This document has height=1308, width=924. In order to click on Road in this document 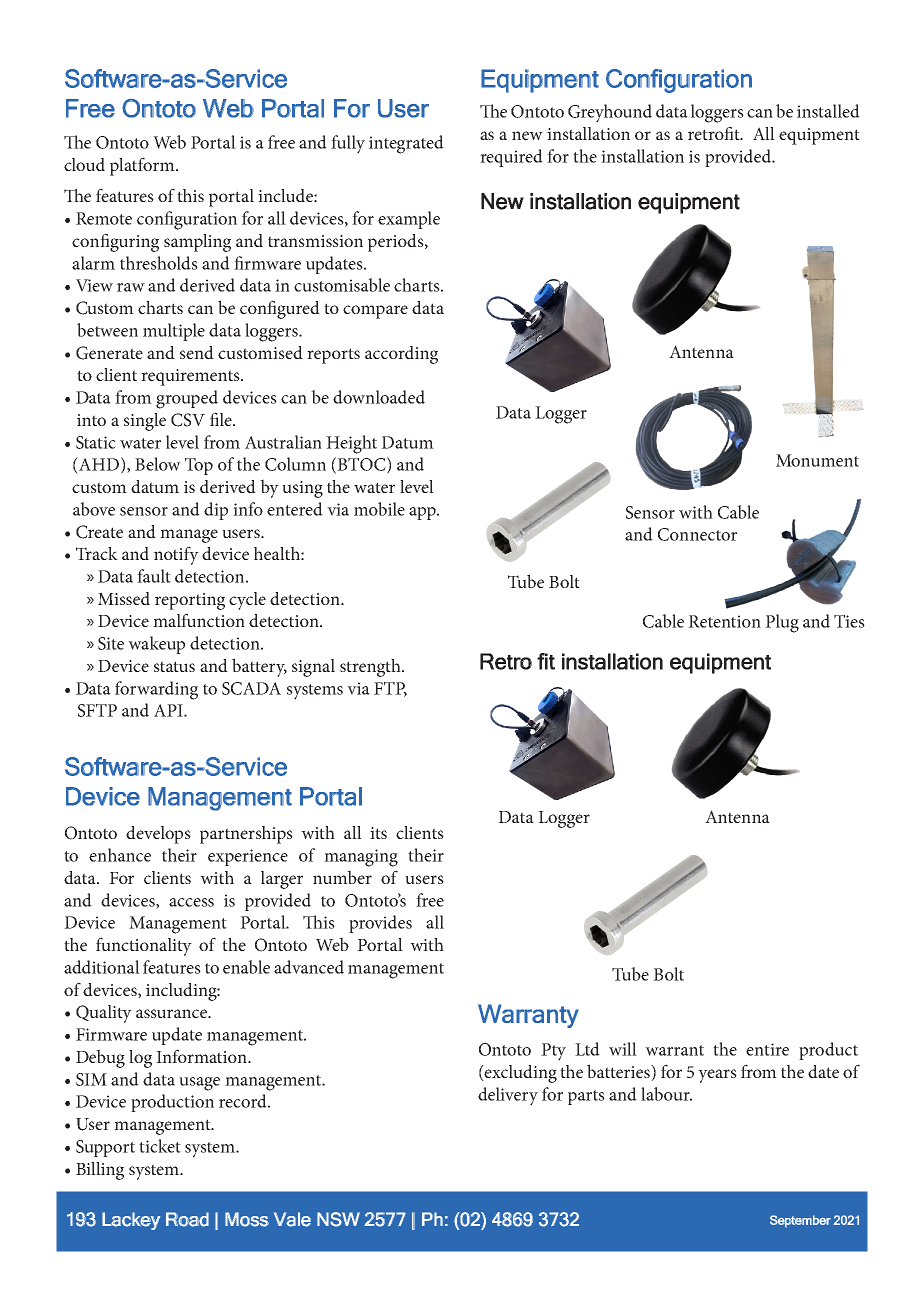, I will do `click(187, 1219)`.
